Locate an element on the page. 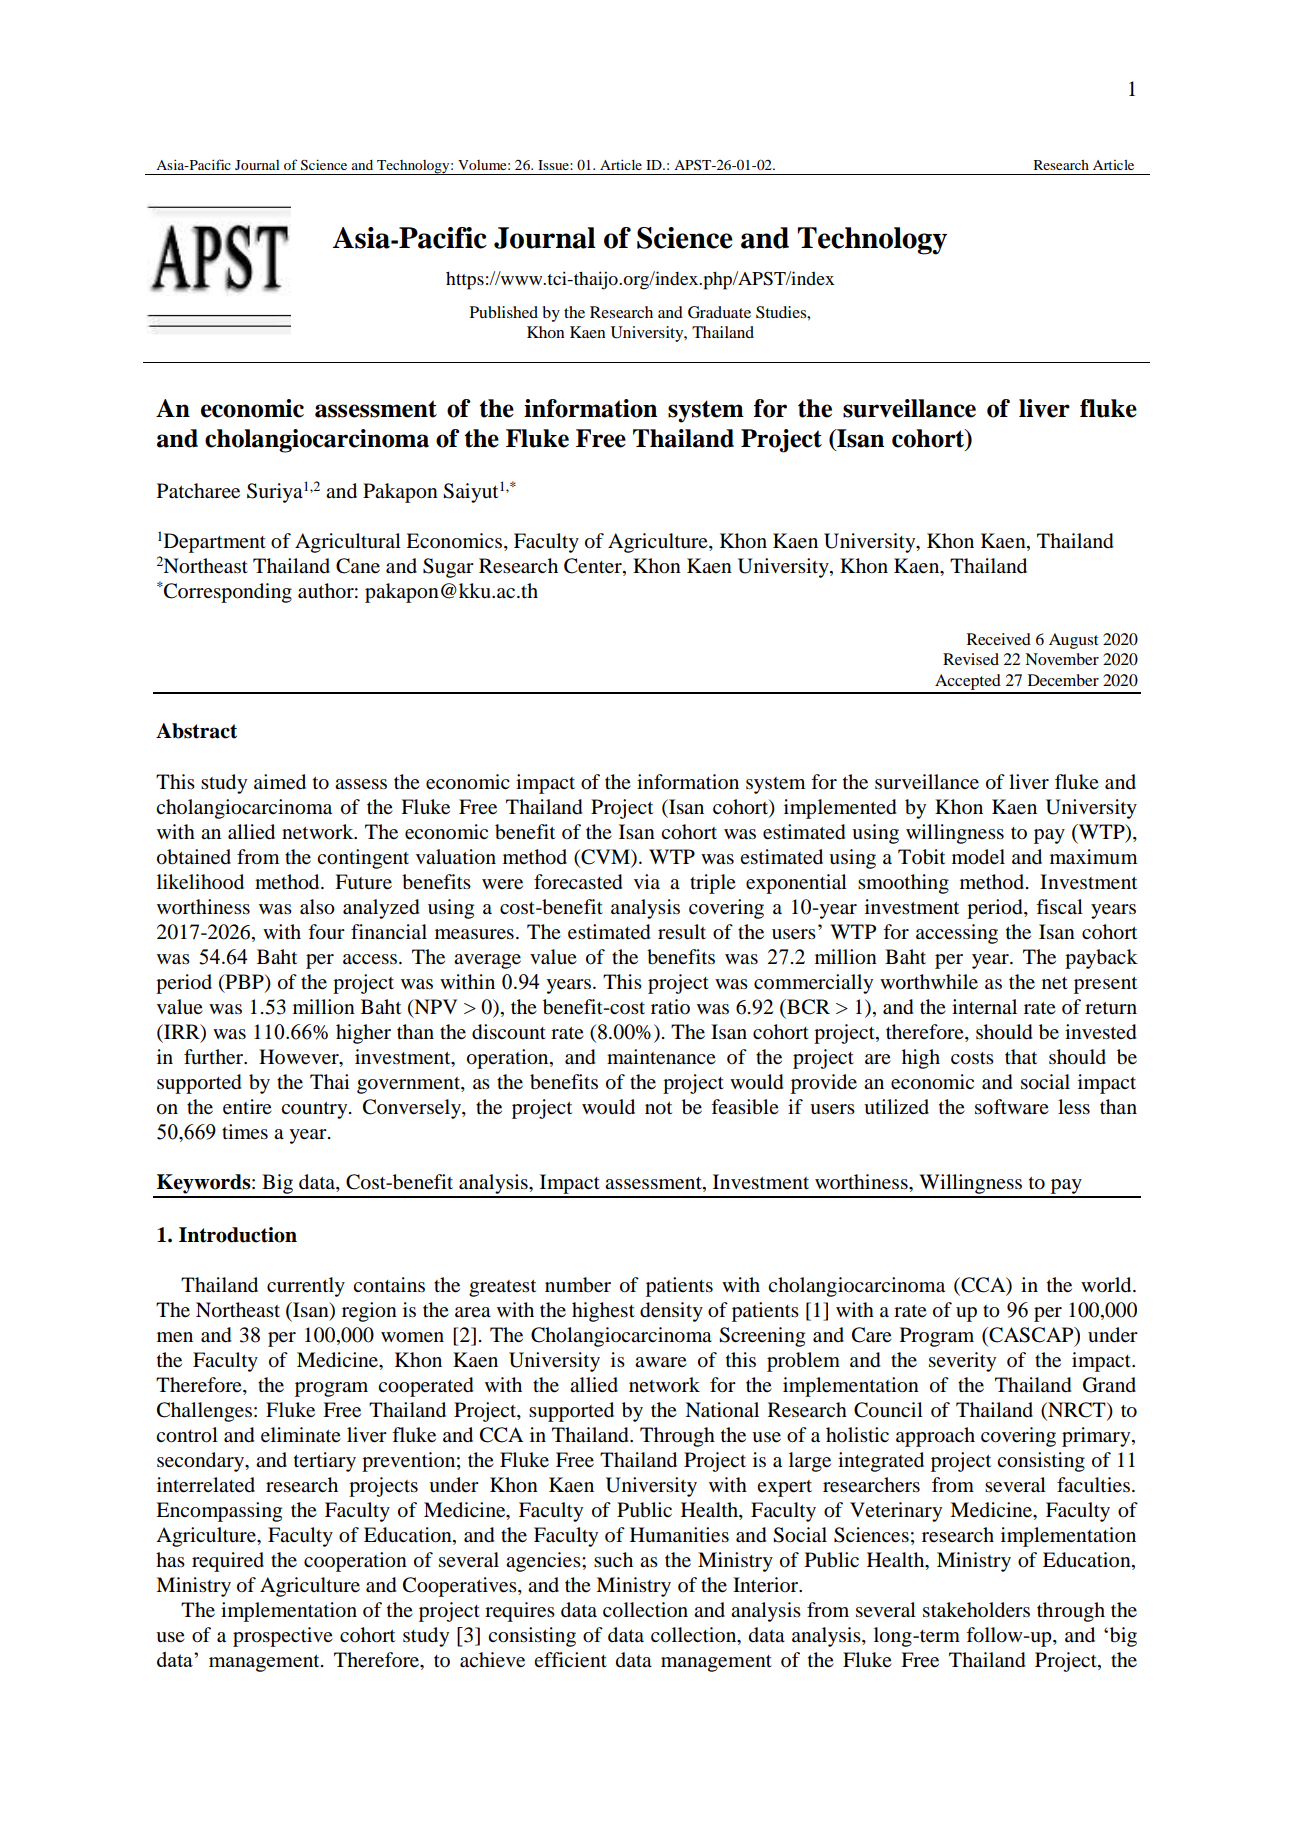 The height and width of the image is (1830, 1294). stakeholders is located at coordinates (976, 1610).
